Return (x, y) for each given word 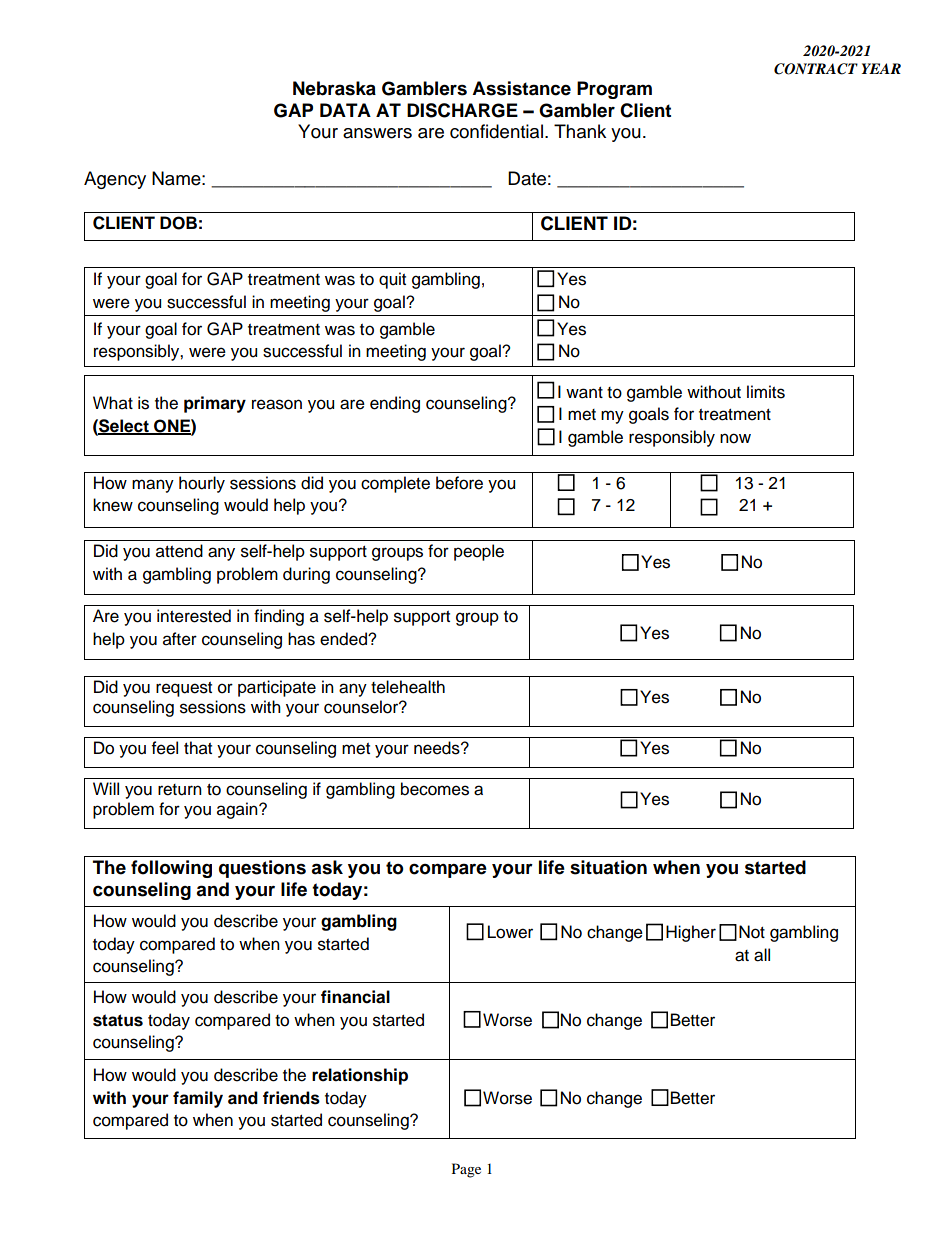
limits (766, 392)
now (735, 438)
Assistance (521, 88)
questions (262, 869)
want (584, 393)
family (198, 1099)
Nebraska (334, 88)
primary (215, 404)
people (479, 552)
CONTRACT (816, 69)
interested (194, 616)
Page (466, 1170)
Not (752, 932)
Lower (510, 932)
